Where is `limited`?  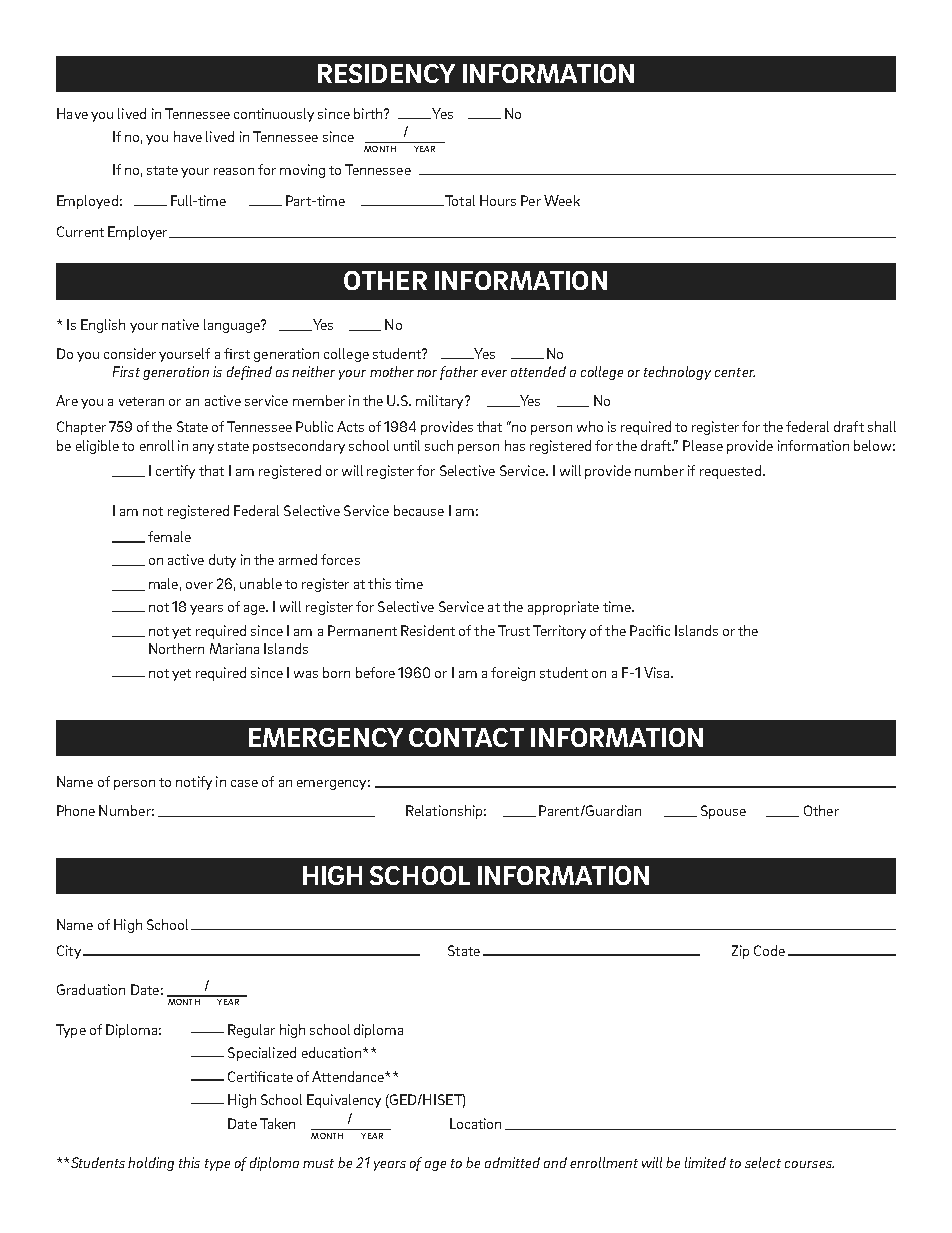
limited is located at coordinates (705, 1162).
